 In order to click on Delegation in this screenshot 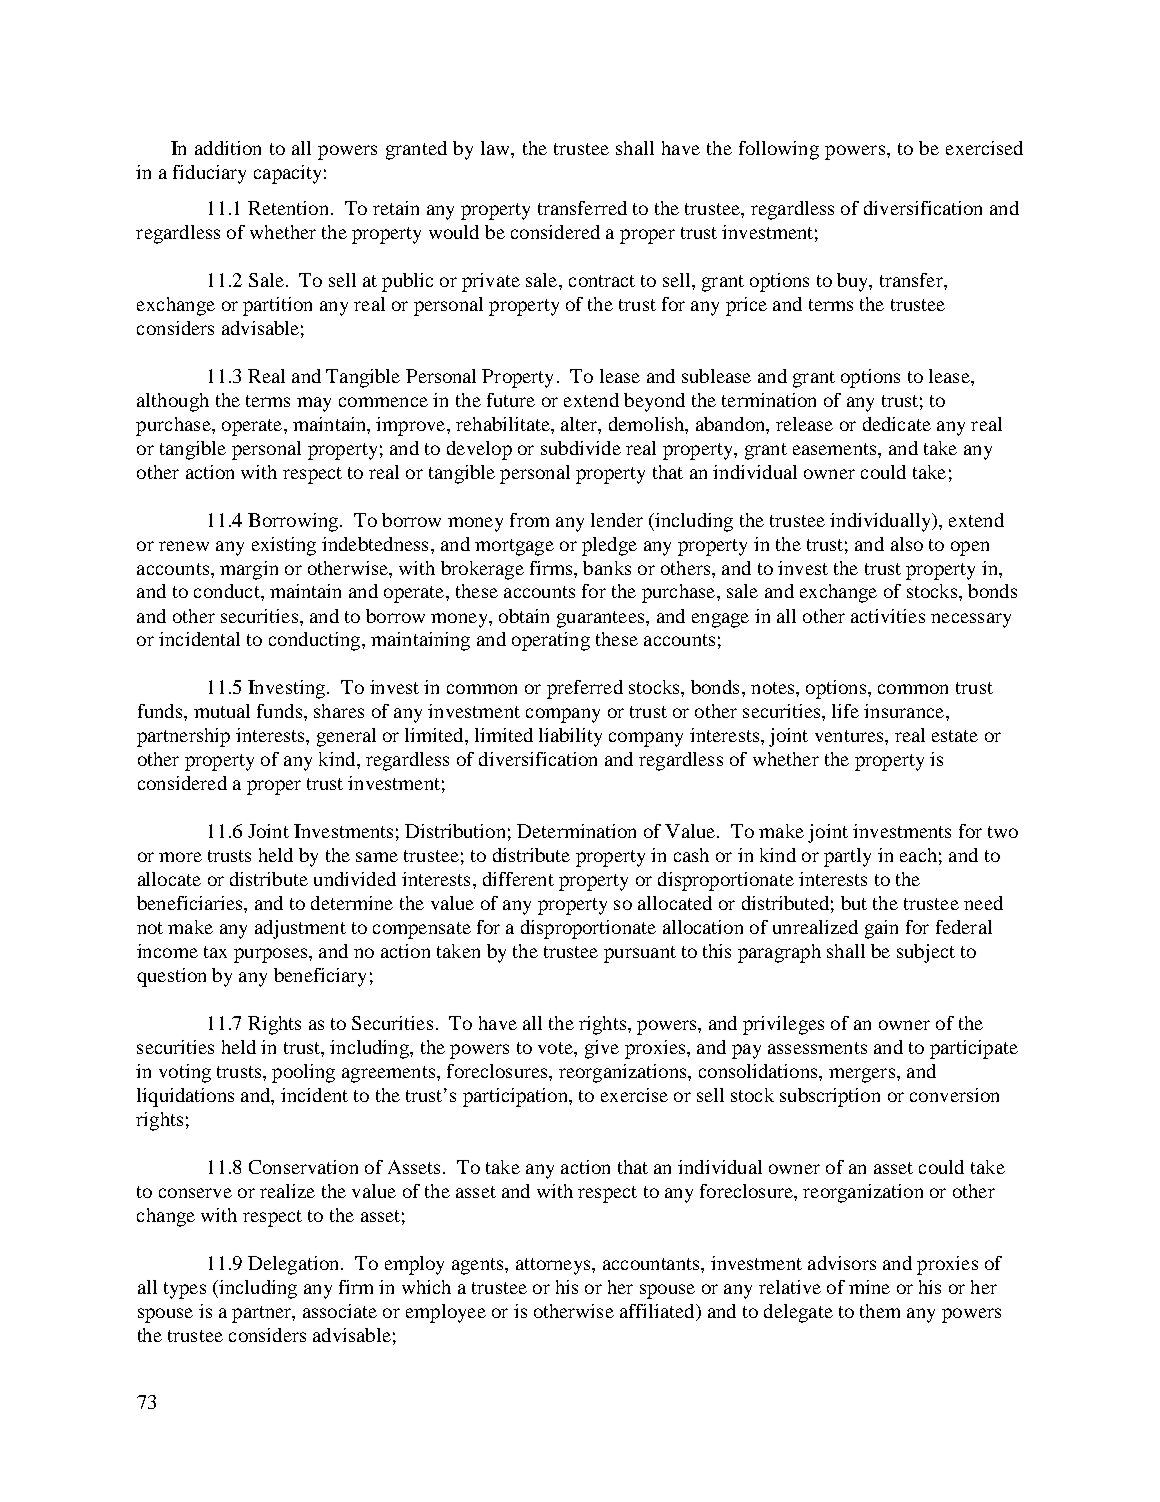, I will do `click(295, 1265)`.
